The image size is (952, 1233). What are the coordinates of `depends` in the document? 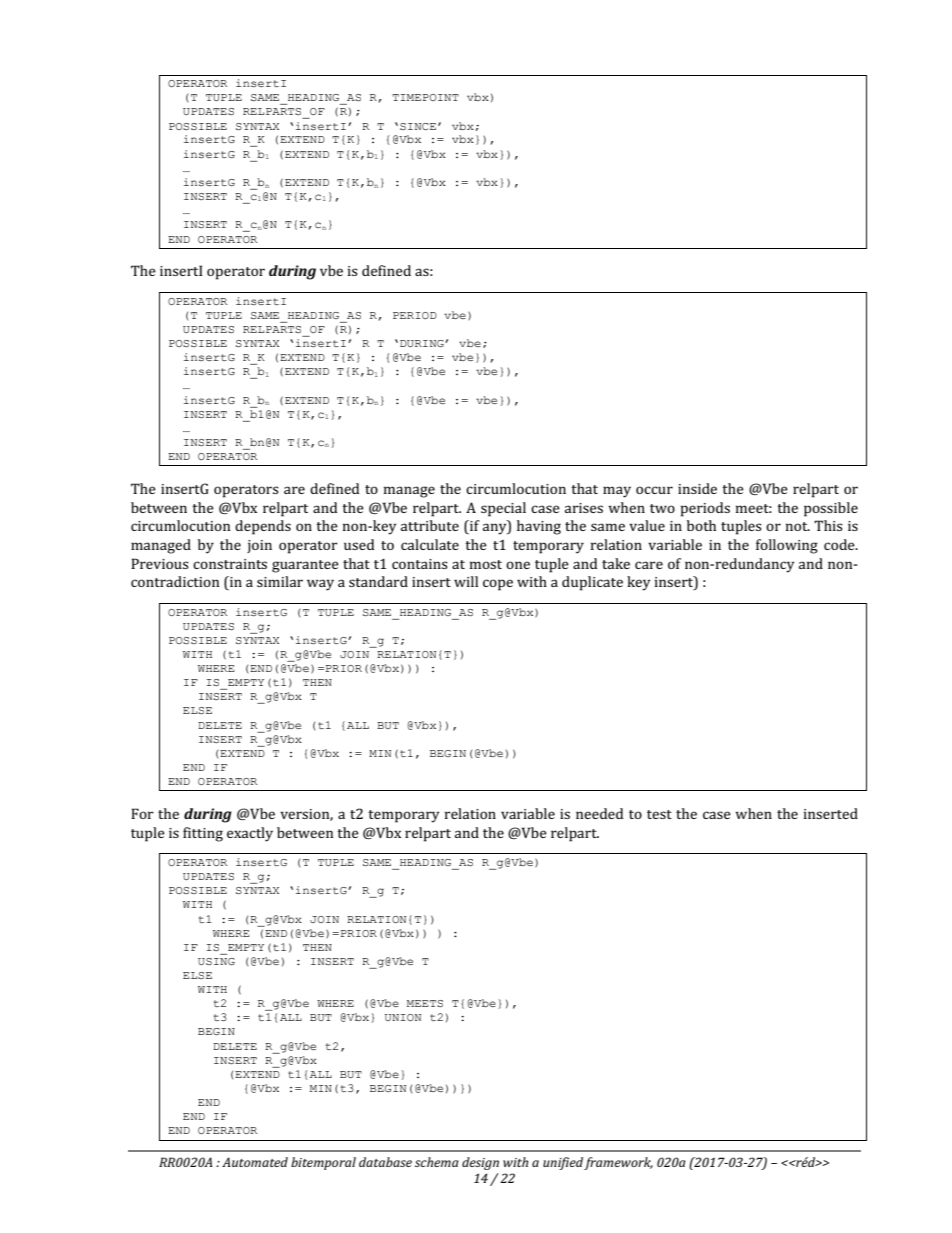 It's located at (263, 527).
